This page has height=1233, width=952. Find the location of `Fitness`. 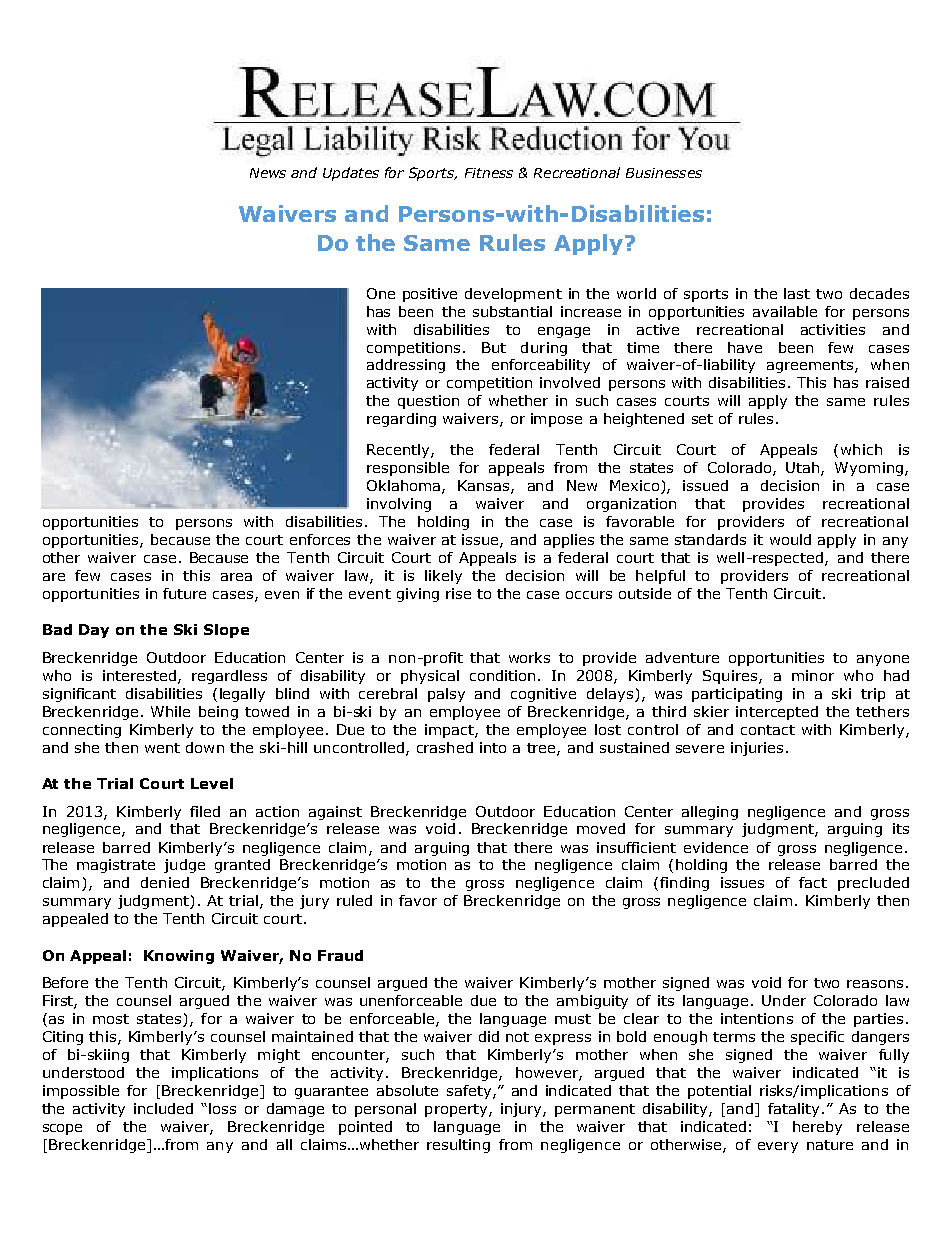

Fitness is located at coordinates (489, 173).
